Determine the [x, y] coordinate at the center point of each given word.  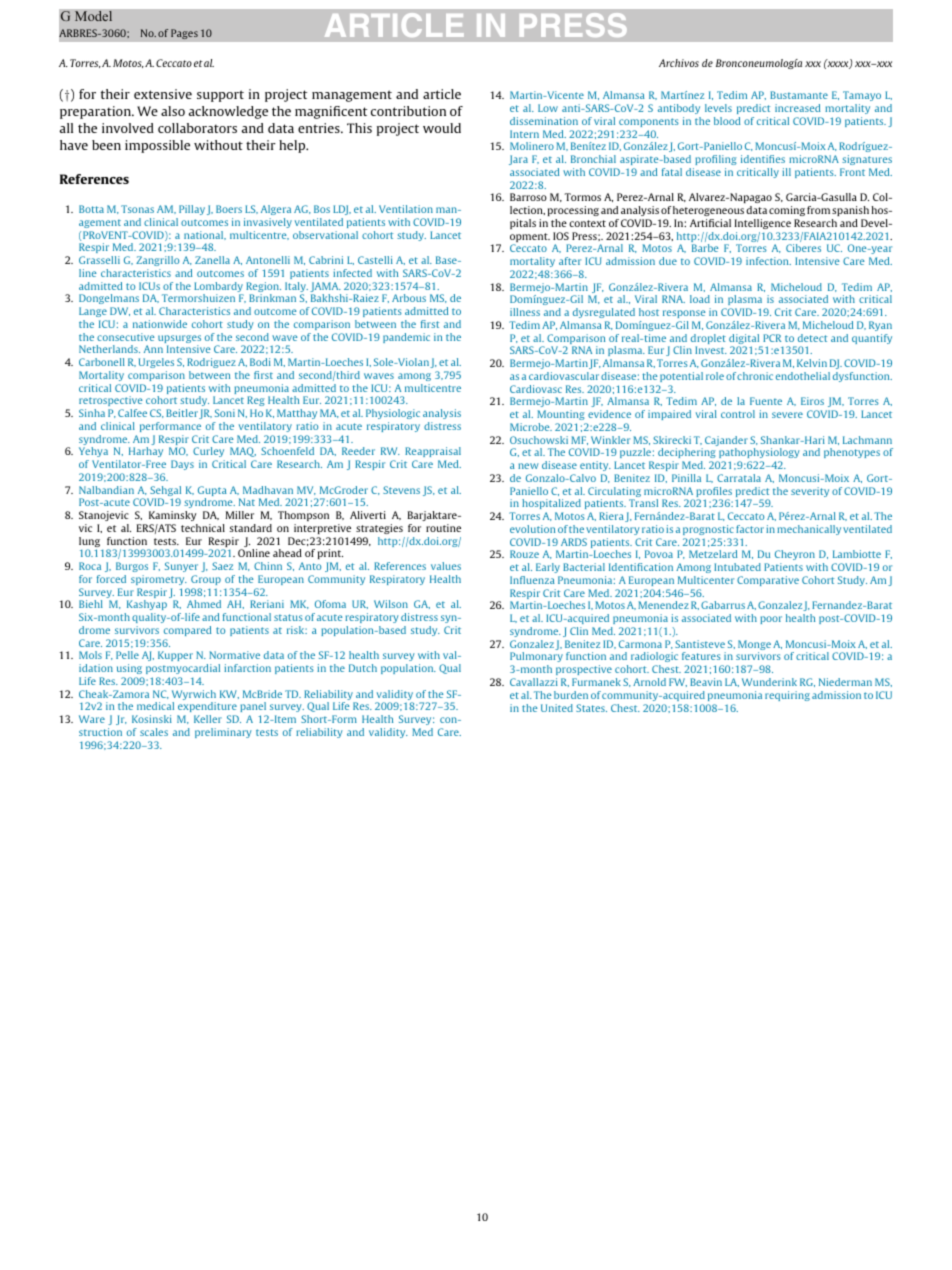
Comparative [768, 581]
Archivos [679, 63]
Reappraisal [433, 452]
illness [525, 312]
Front [852, 172]
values [446, 566]
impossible [157, 146]
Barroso [528, 197]
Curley [208, 452]
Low [548, 108]
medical [155, 706]
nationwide [160, 324]
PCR [772, 338]
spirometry [159, 580]
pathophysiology [758, 455]
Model [93, 16]
